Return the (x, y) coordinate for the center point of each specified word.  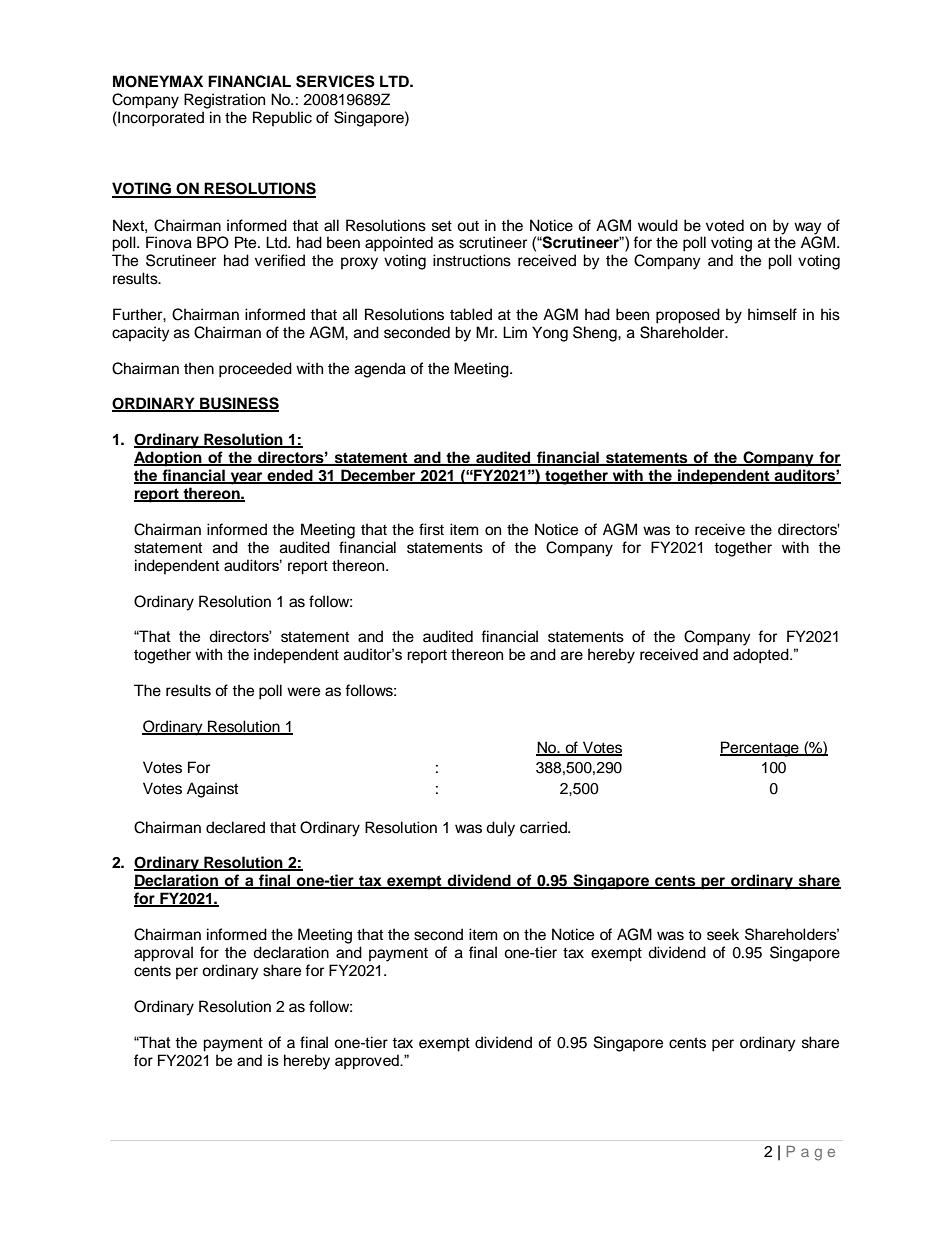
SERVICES (335, 81)
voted (725, 225)
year (246, 478)
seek (723, 934)
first (431, 529)
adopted (762, 656)
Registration (224, 101)
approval (163, 954)
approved (368, 1061)
